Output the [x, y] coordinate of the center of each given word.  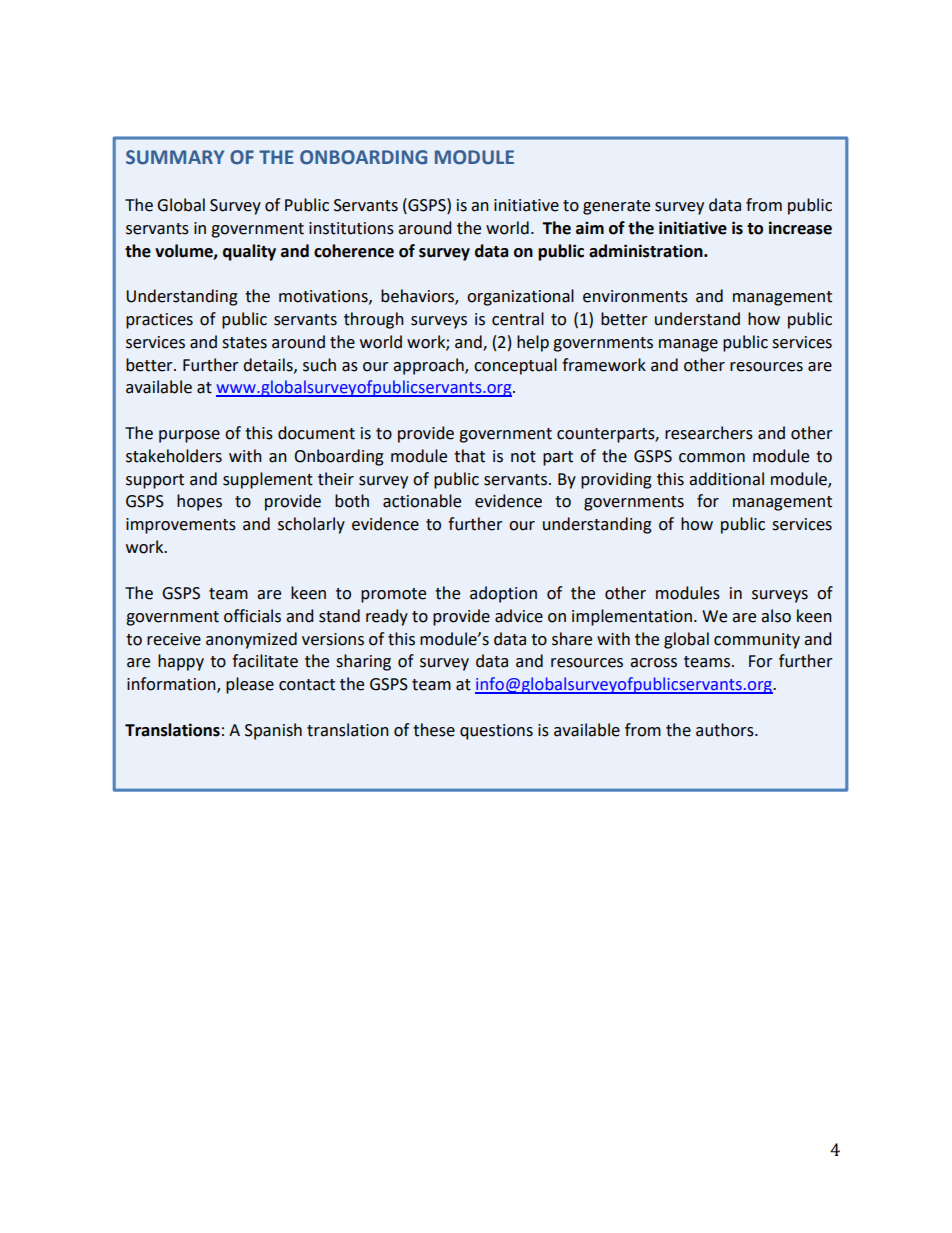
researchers [709, 433]
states [244, 343]
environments [635, 296]
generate [616, 207]
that [469, 456]
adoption [503, 594]
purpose [189, 436]
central [518, 319]
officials [252, 616]
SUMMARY [175, 157]
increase [800, 228]
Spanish [273, 731]
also [776, 616]
